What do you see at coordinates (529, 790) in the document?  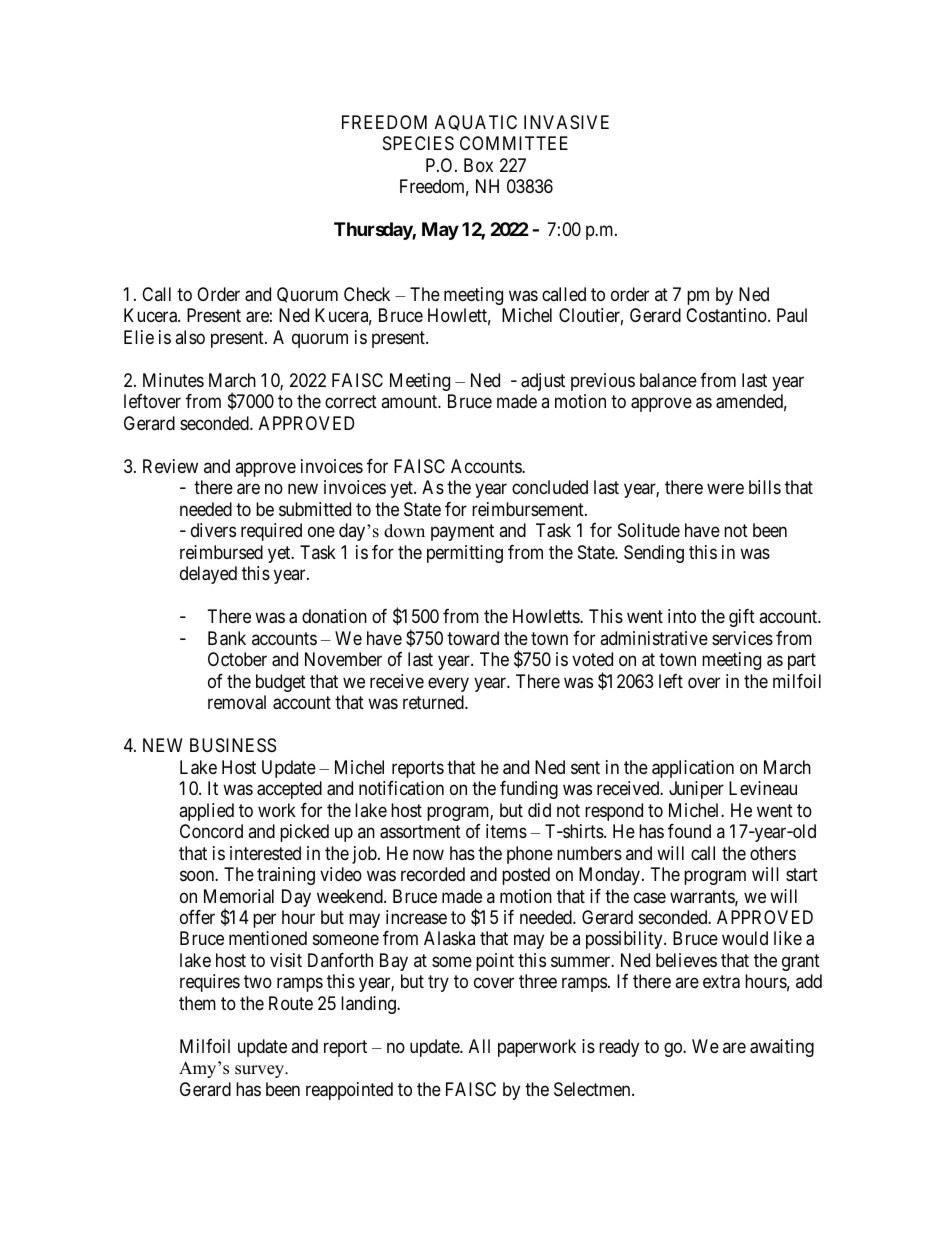 I see `funding` at bounding box center [529, 790].
